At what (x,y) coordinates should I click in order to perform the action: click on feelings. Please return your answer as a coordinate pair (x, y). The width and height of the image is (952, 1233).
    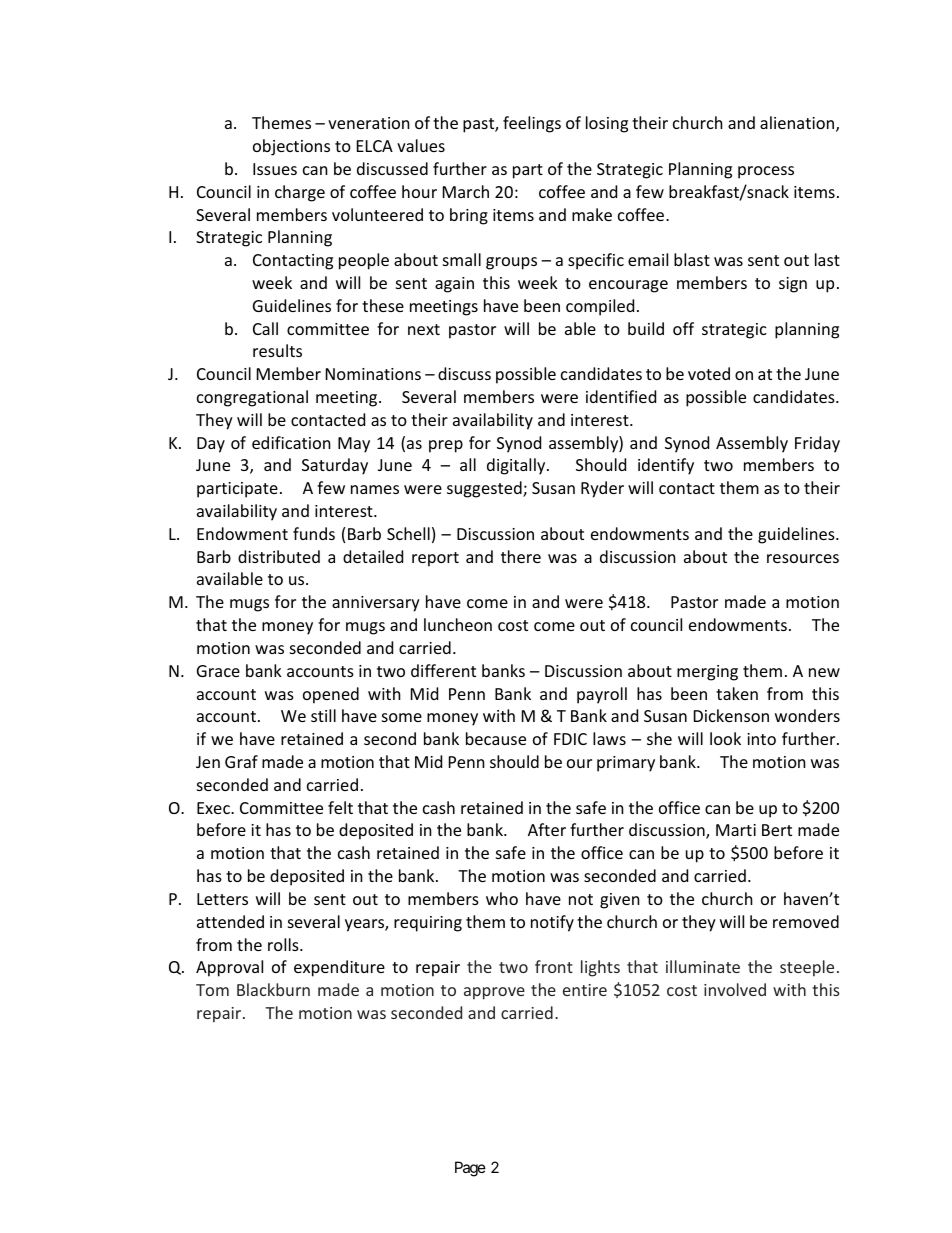
    Looking at the image, I should click on (532, 124).
